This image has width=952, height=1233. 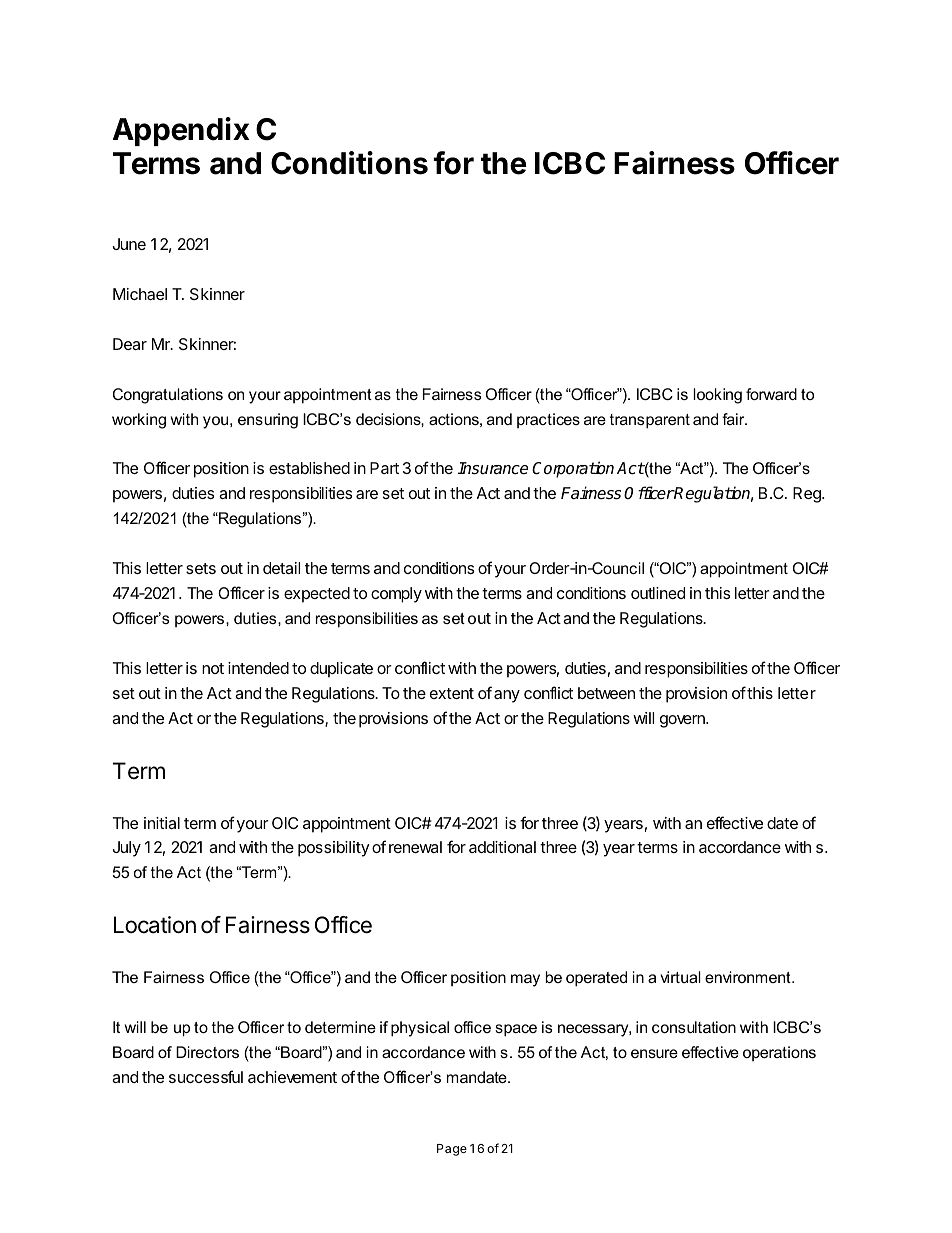 What do you see at coordinates (129, 244) in the image?
I see `June` at bounding box center [129, 244].
